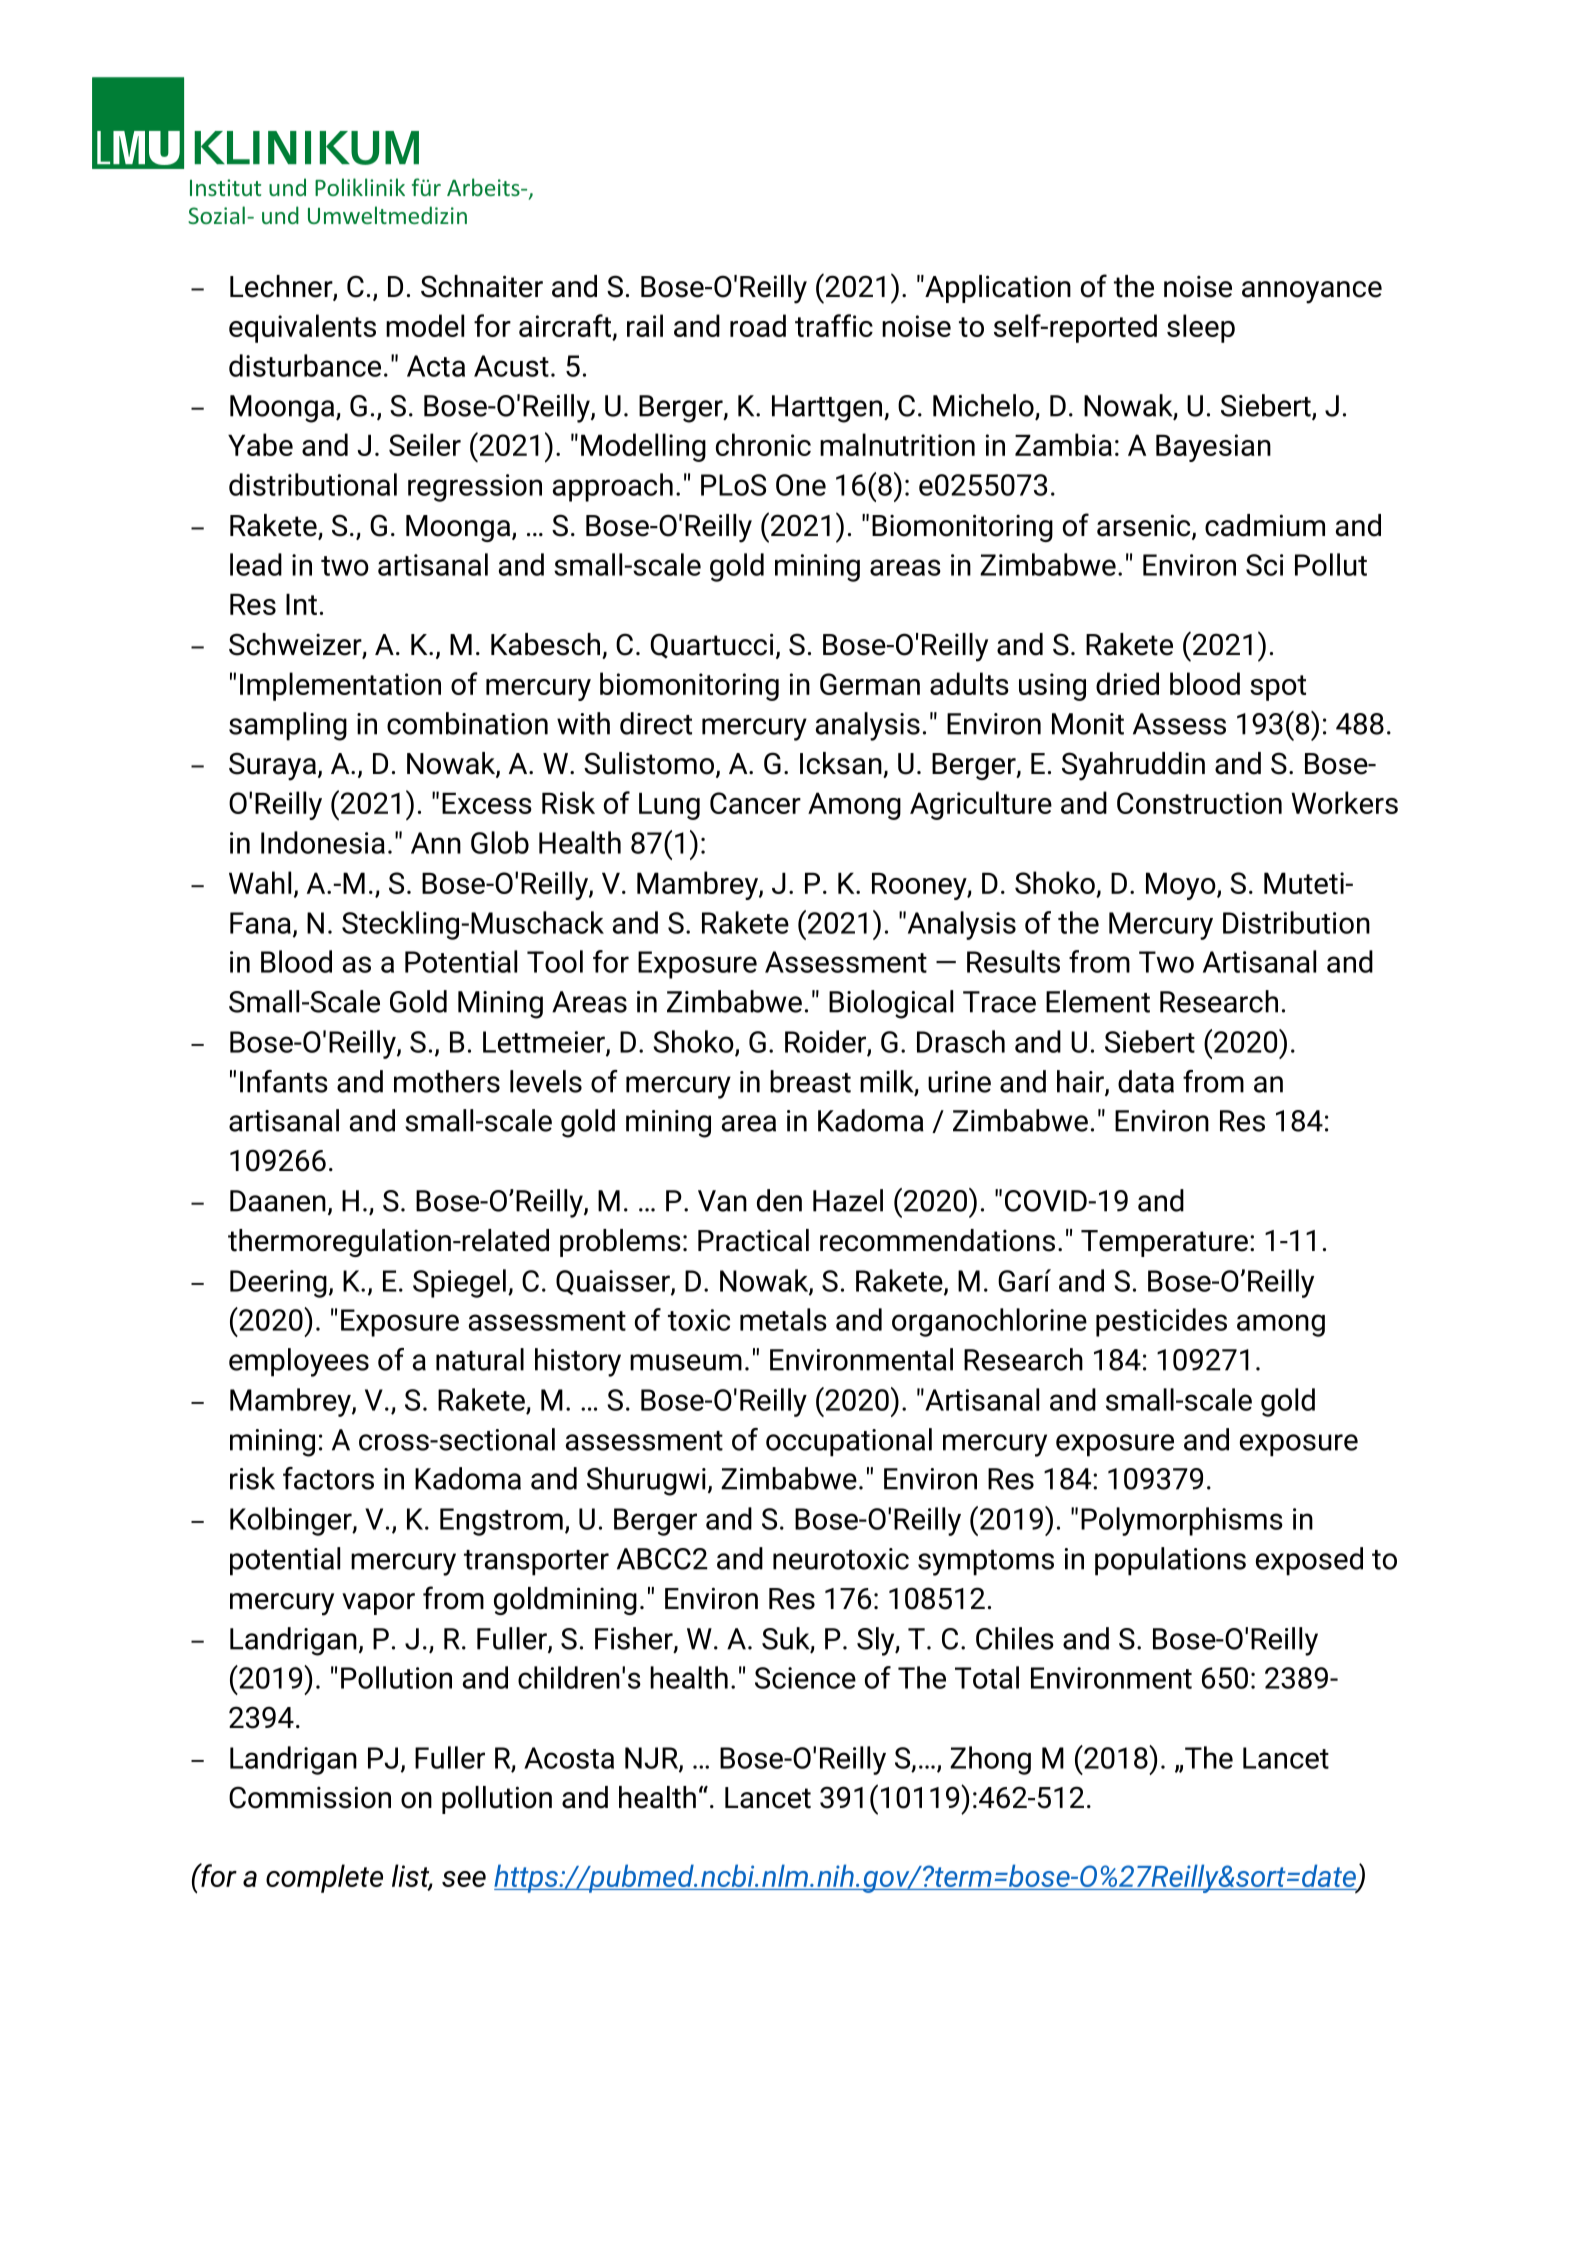 Image resolution: width=1588 pixels, height=2246 pixels. Describe the element at coordinates (1161, 1322) in the document. I see `pesticides` at that location.
